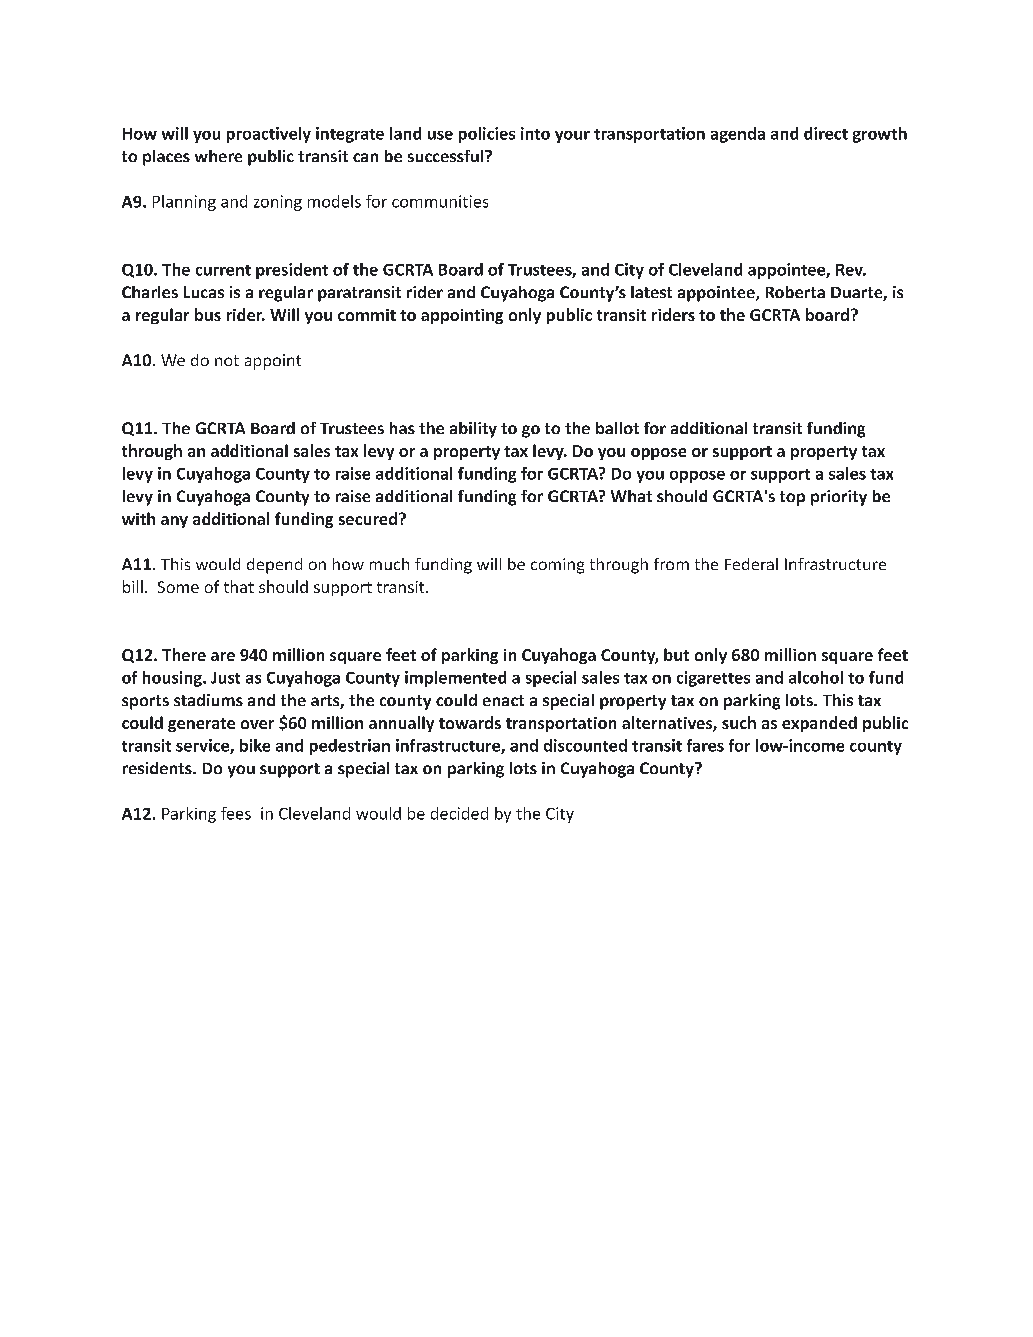 Image resolution: width=1033 pixels, height=1337 pixels. I want to click on ability, so click(473, 430).
